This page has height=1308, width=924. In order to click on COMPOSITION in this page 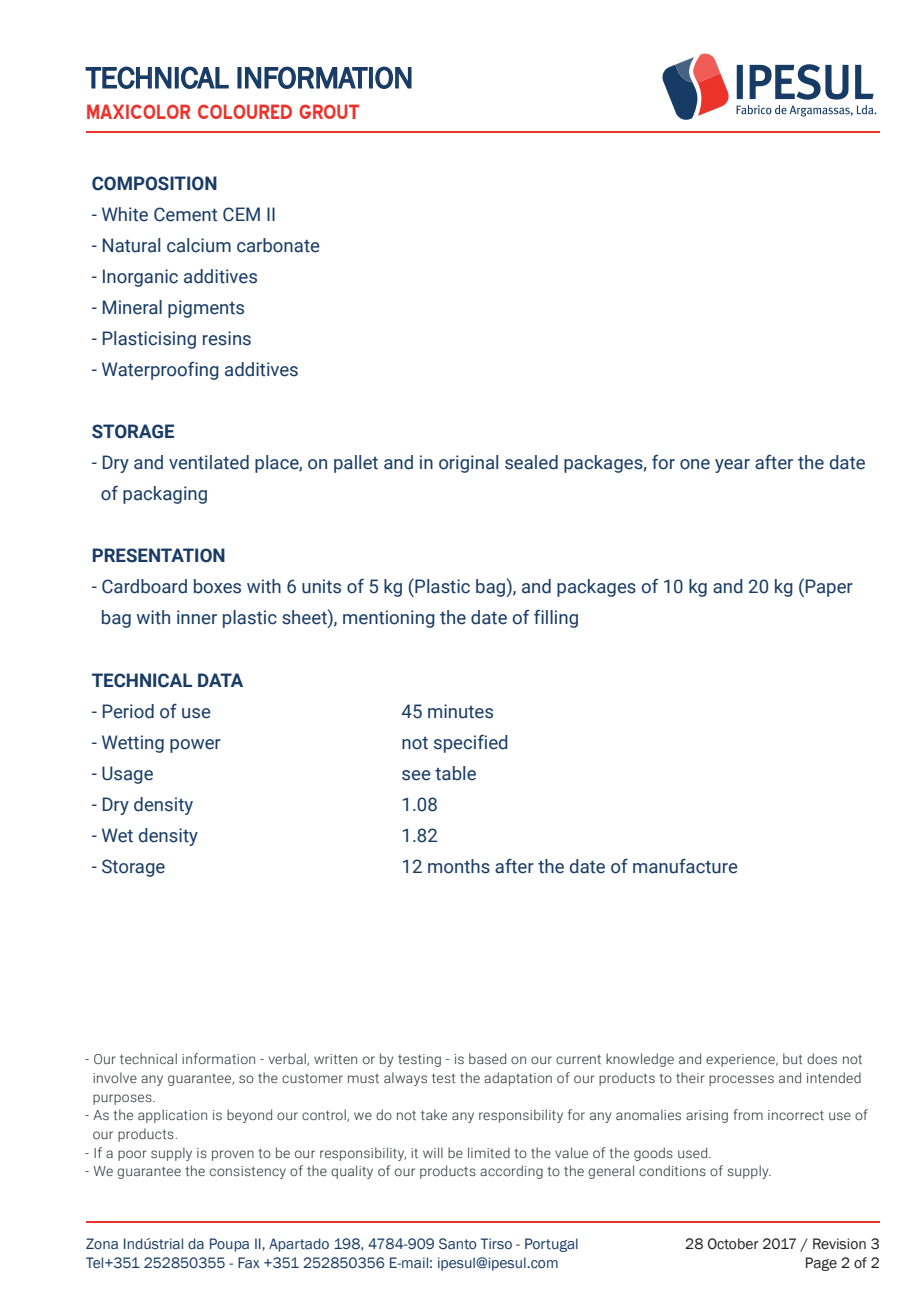, I will do `click(154, 183)`.
